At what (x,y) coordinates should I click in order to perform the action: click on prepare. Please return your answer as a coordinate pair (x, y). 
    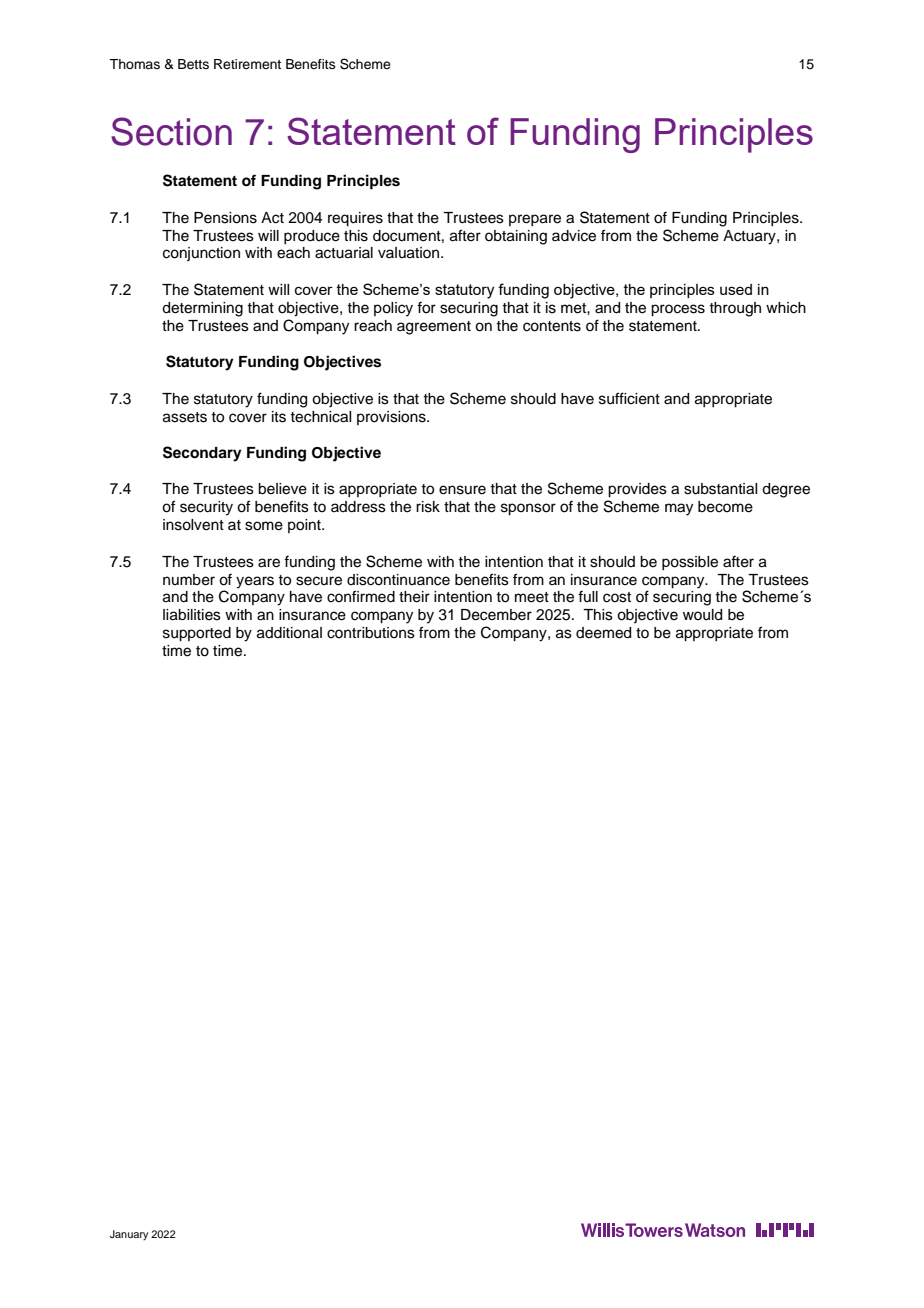
    Looking at the image, I should click on (535, 220).
